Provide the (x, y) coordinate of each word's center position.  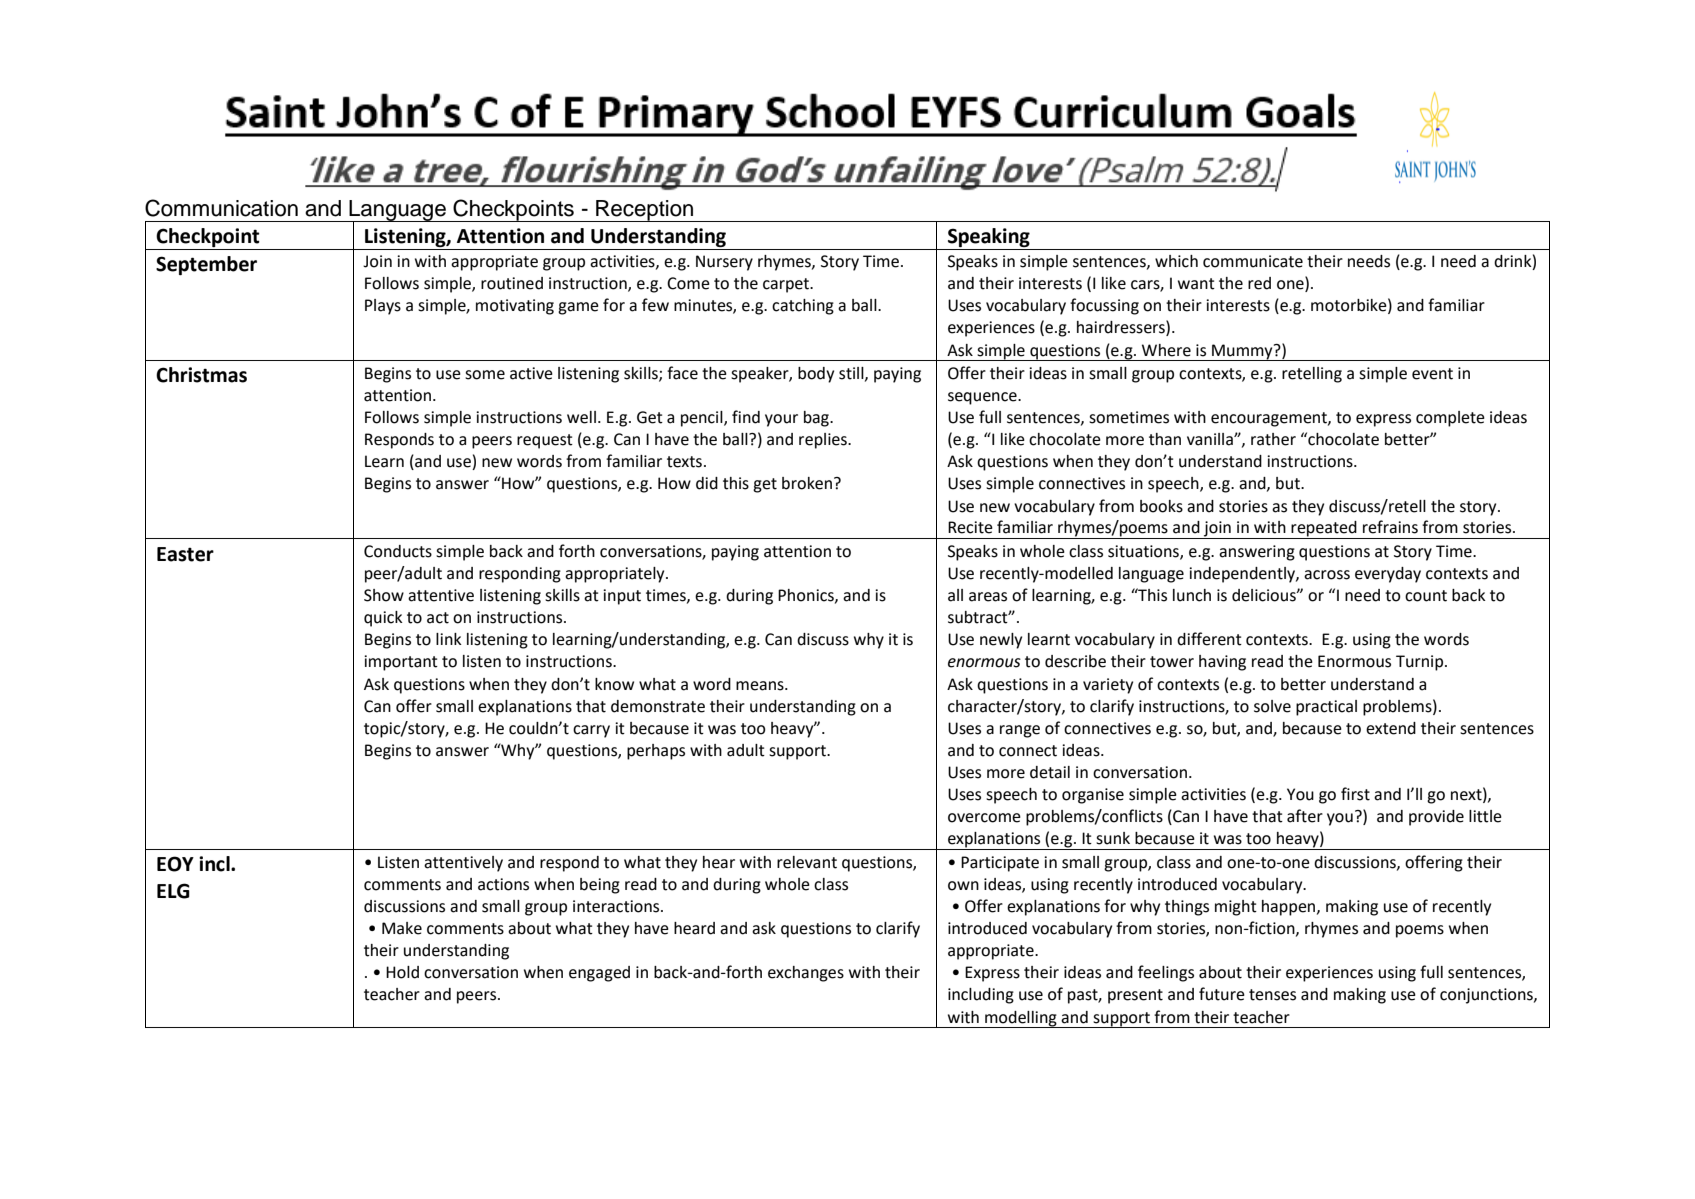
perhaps (656, 752)
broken (808, 483)
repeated (1324, 530)
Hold (402, 972)
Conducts (398, 551)
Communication (221, 208)
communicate (1253, 261)
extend (1391, 728)
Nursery (724, 263)
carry (591, 731)
